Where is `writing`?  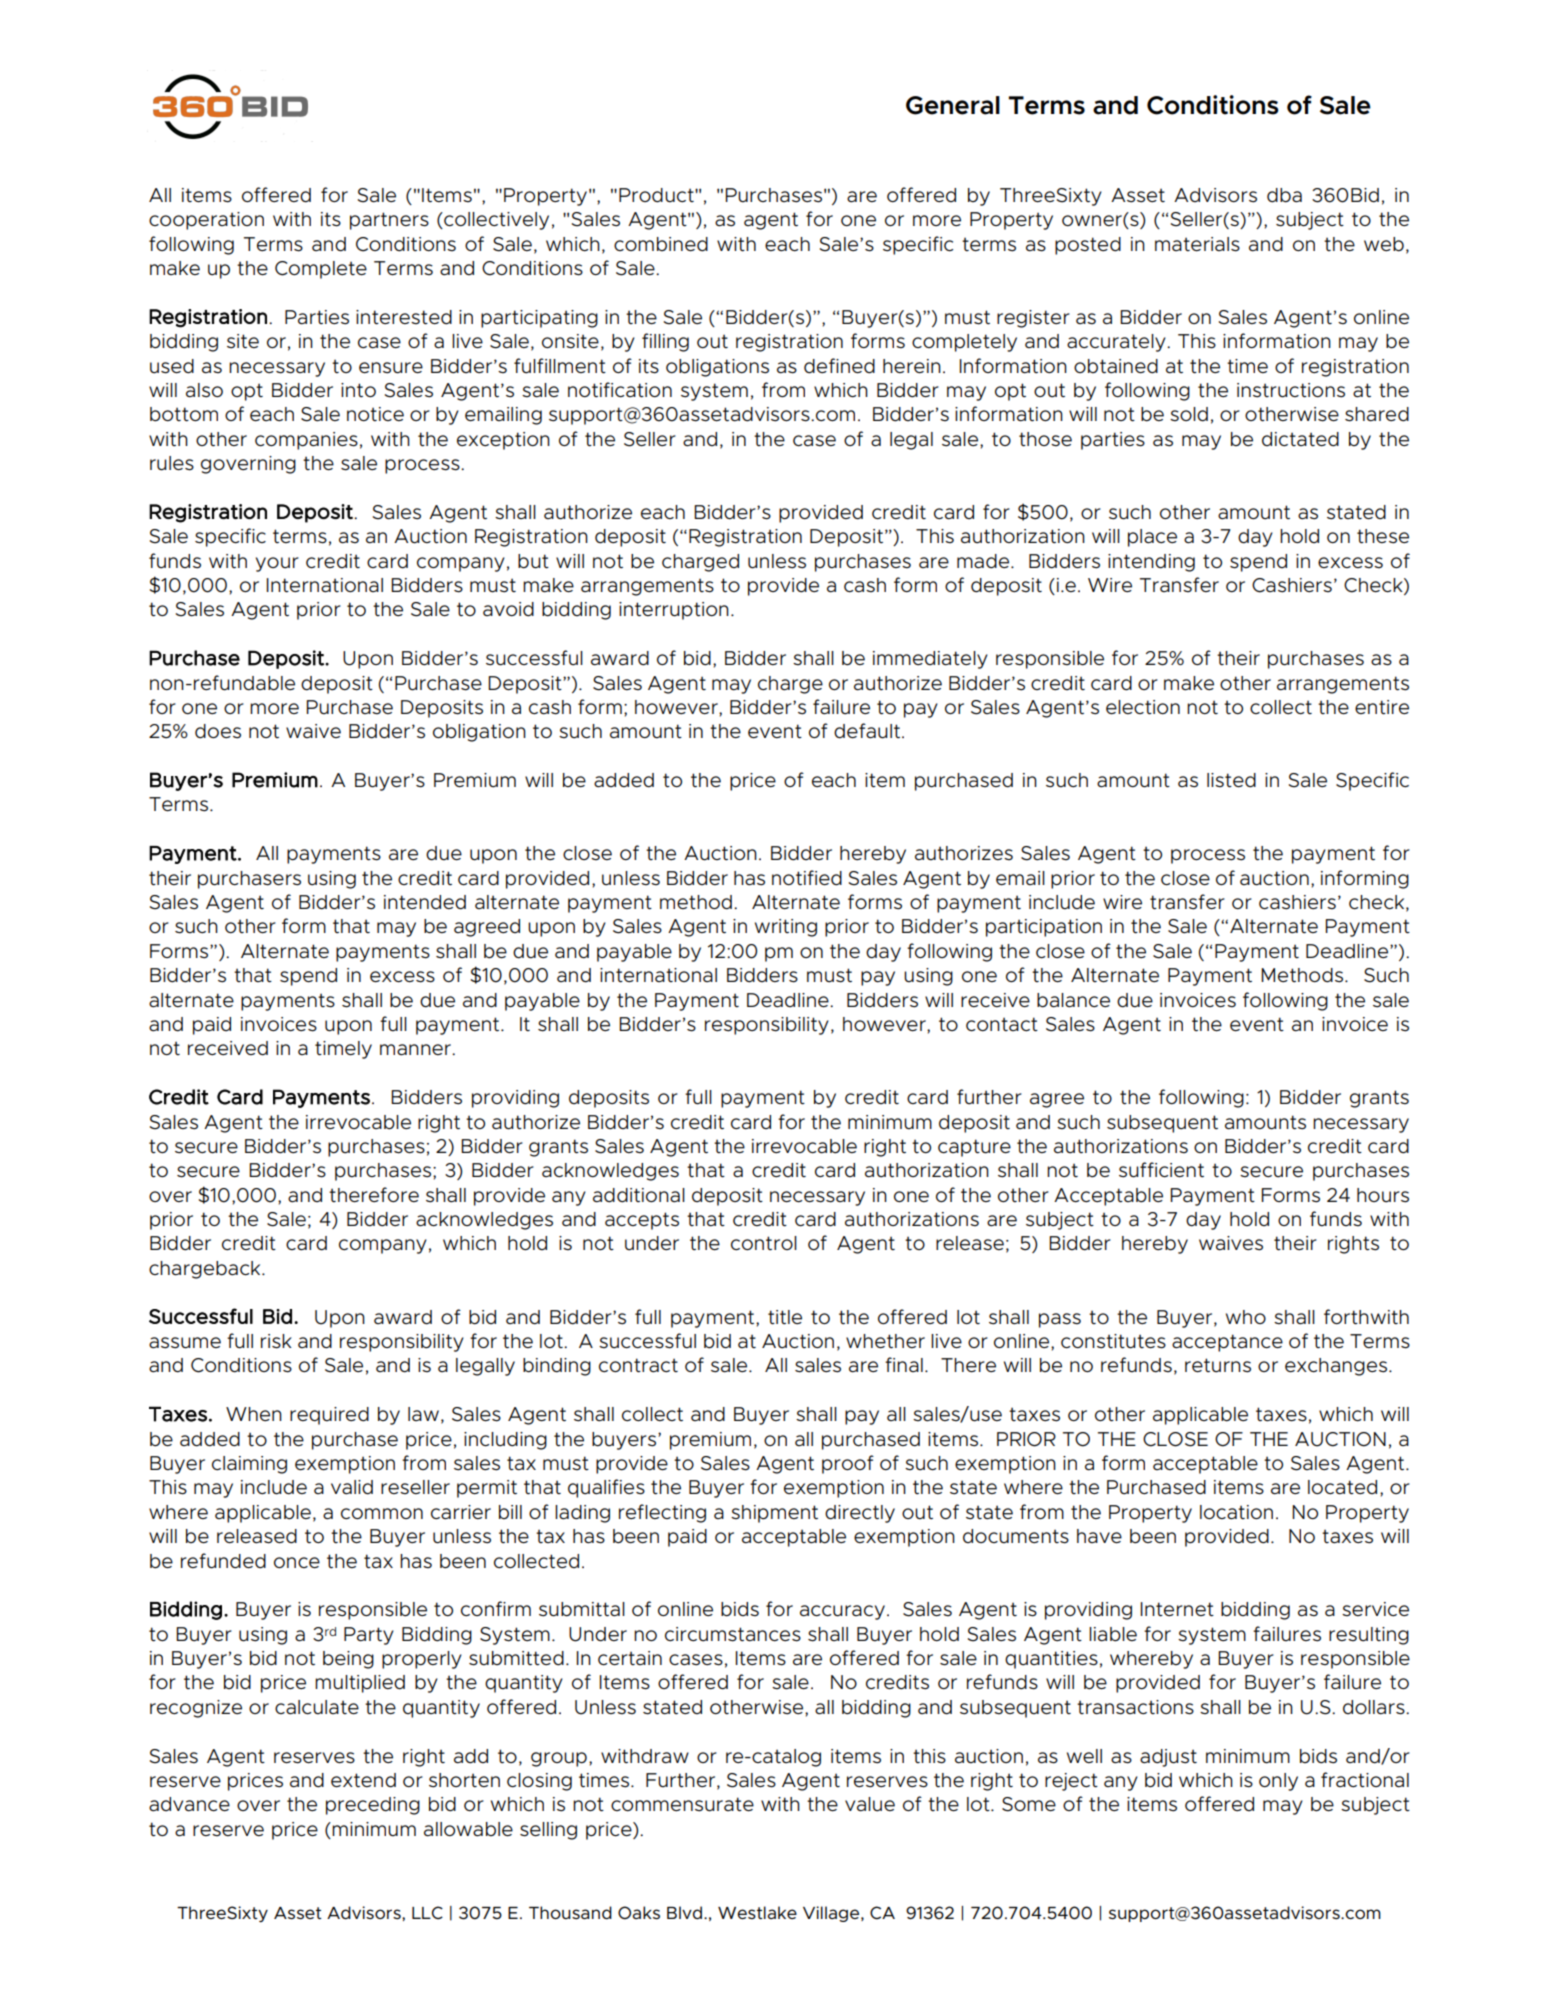 writing is located at coordinates (786, 928).
